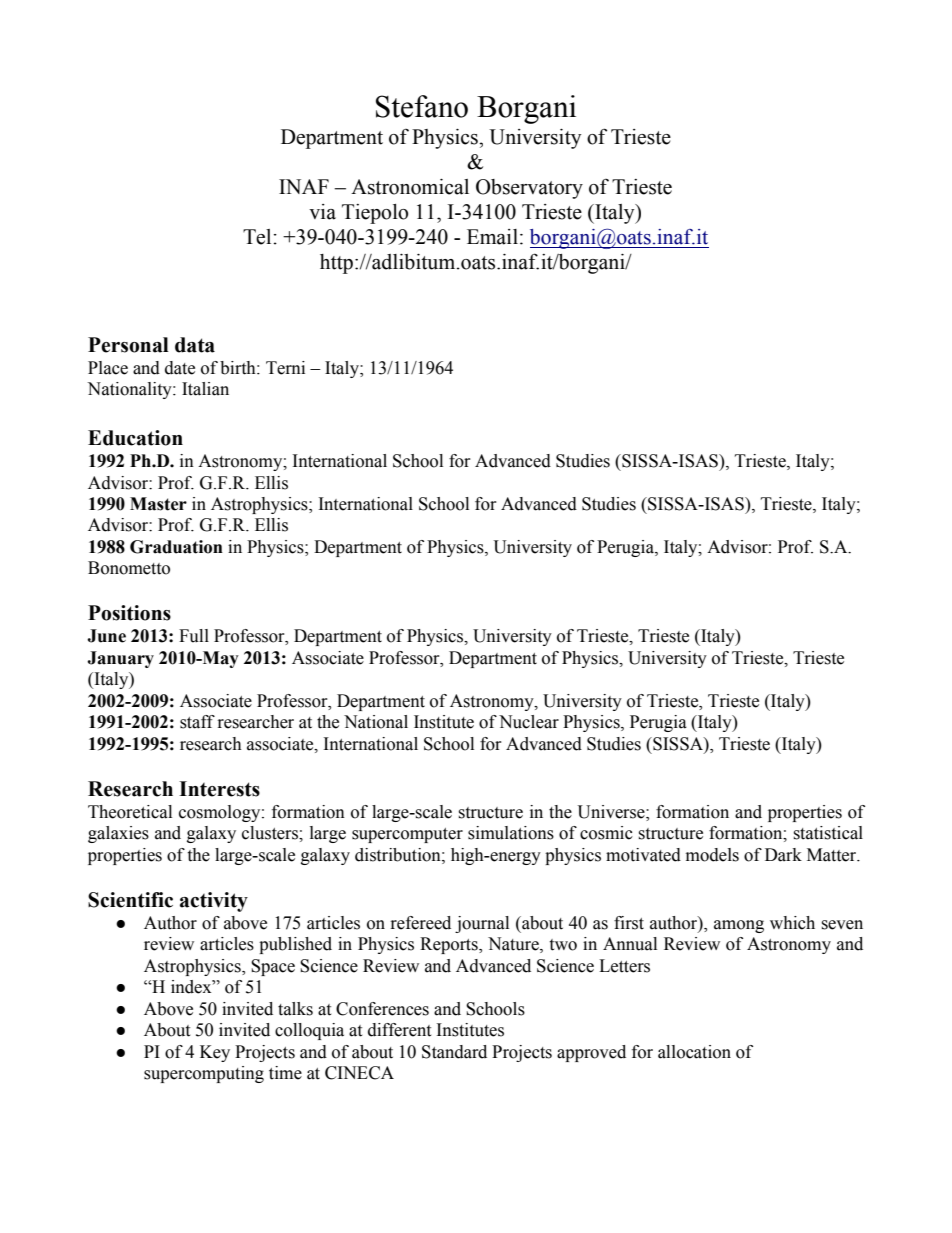 Image resolution: width=952 pixels, height=1233 pixels. What do you see at coordinates (492, 237) in the document?
I see `Email` at bounding box center [492, 237].
